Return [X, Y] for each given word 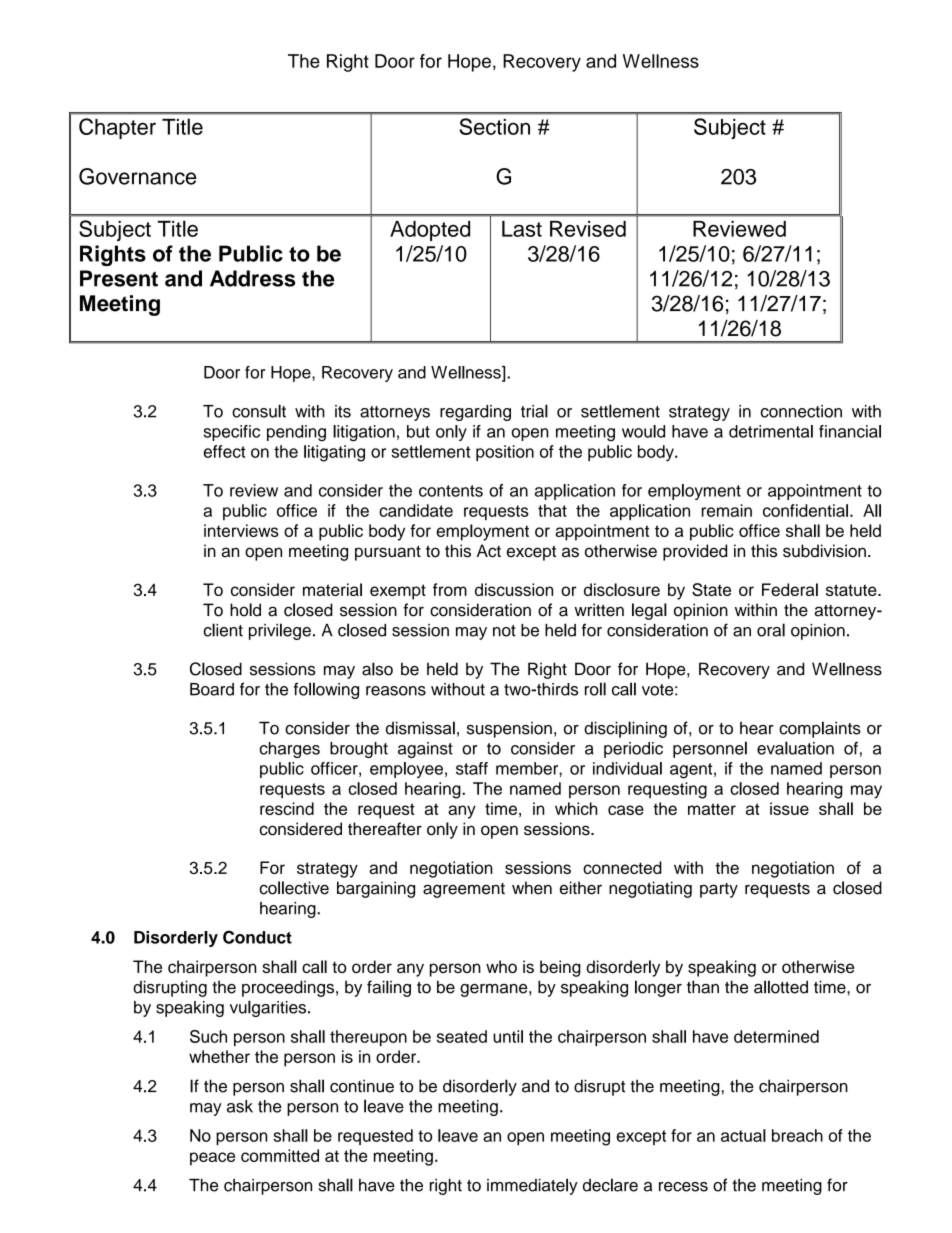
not [504, 631]
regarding [475, 413]
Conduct [257, 937]
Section [494, 126]
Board [212, 689]
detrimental [771, 431]
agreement [464, 890]
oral [771, 630]
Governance [138, 176]
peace [212, 1159]
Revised [588, 229]
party [719, 890]
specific [232, 433]
